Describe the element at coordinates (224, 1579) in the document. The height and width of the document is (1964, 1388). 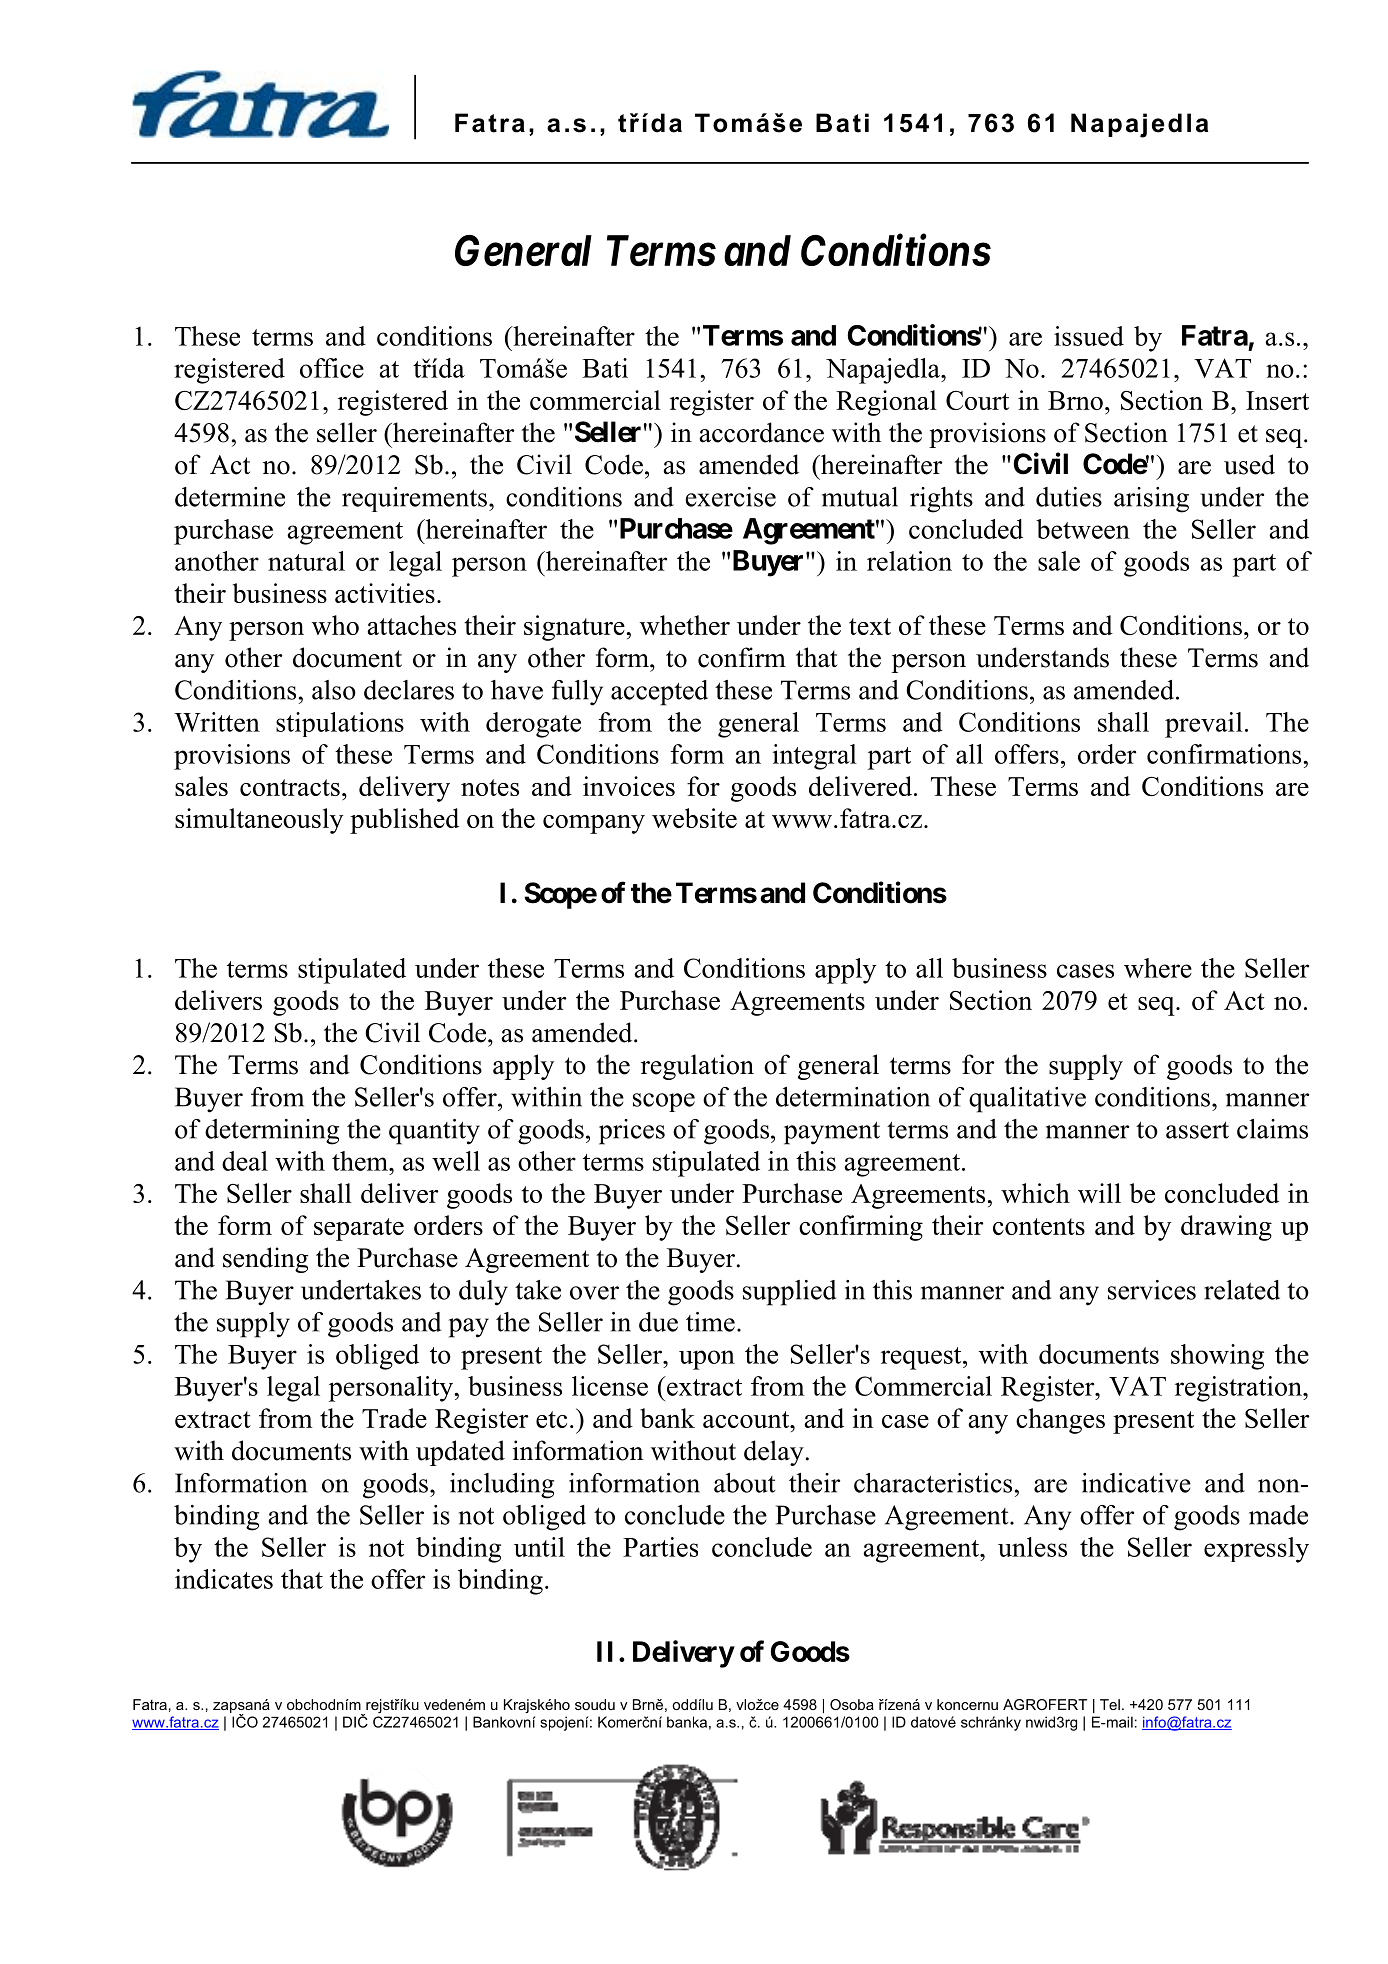
I see `indicates` at that location.
